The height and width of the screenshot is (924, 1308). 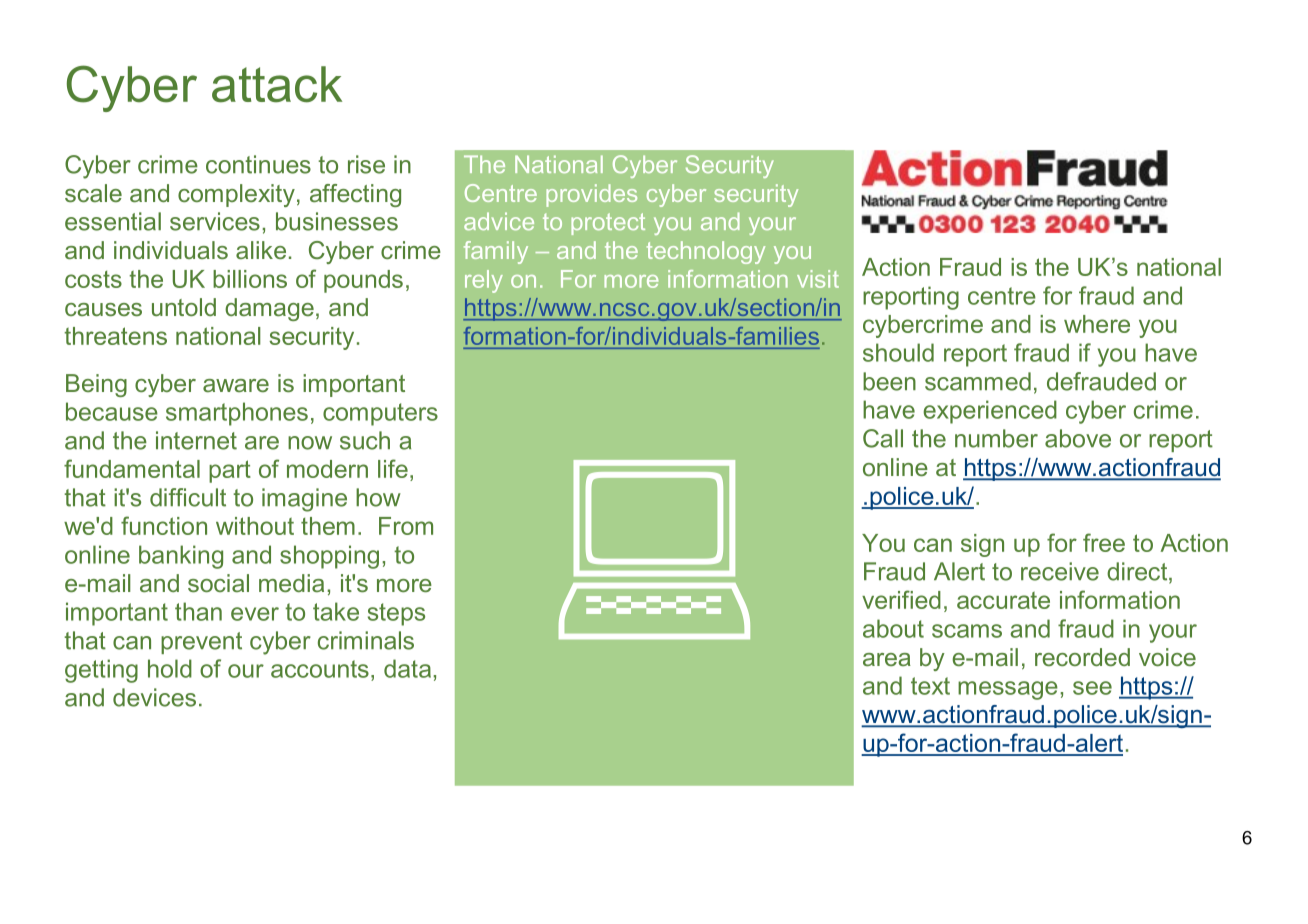 I want to click on free, so click(x=1104, y=542).
